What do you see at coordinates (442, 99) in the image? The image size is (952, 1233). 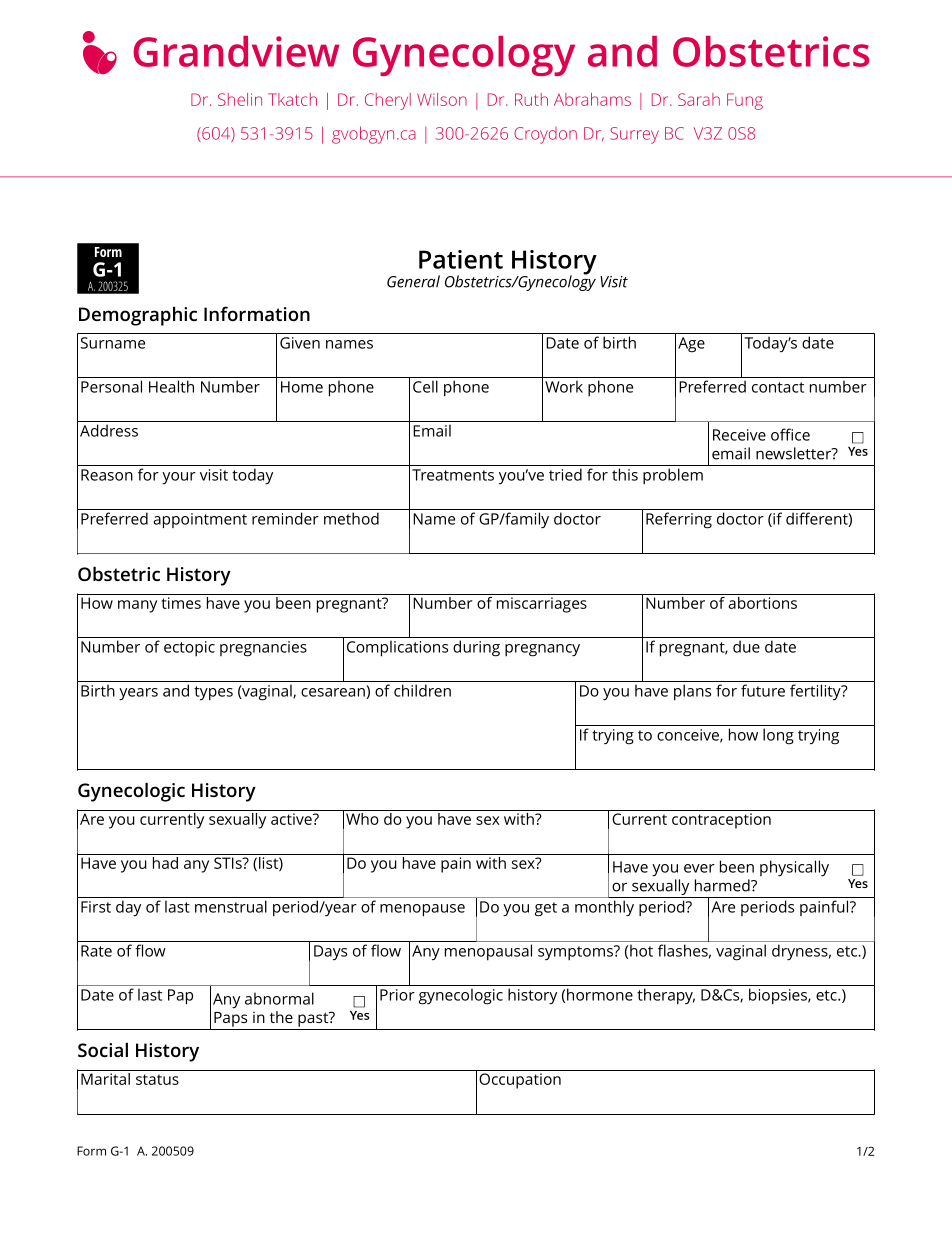 I see `Wilson` at bounding box center [442, 99].
